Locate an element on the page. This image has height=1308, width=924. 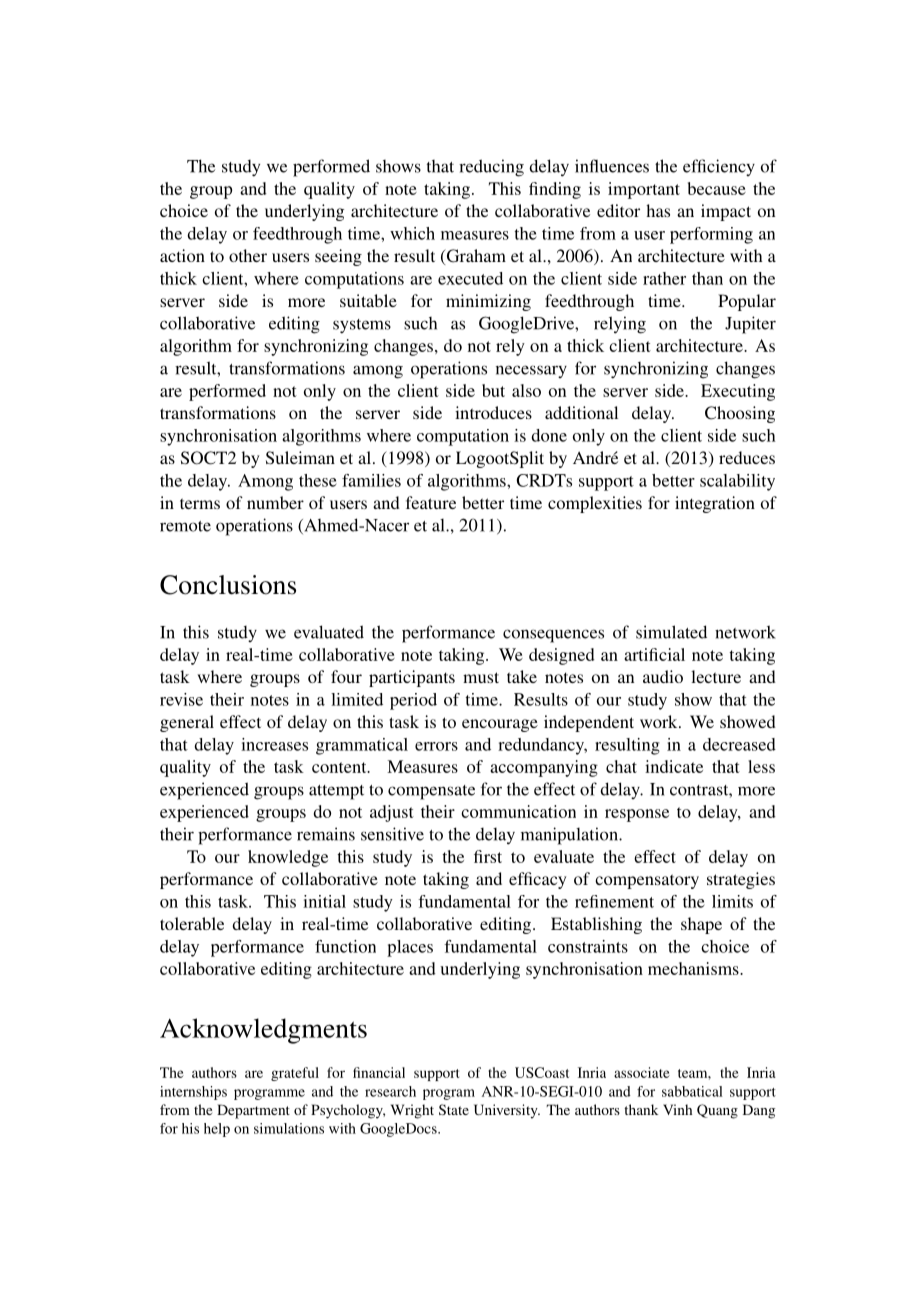
sabbatical is located at coordinates (692, 1091).
